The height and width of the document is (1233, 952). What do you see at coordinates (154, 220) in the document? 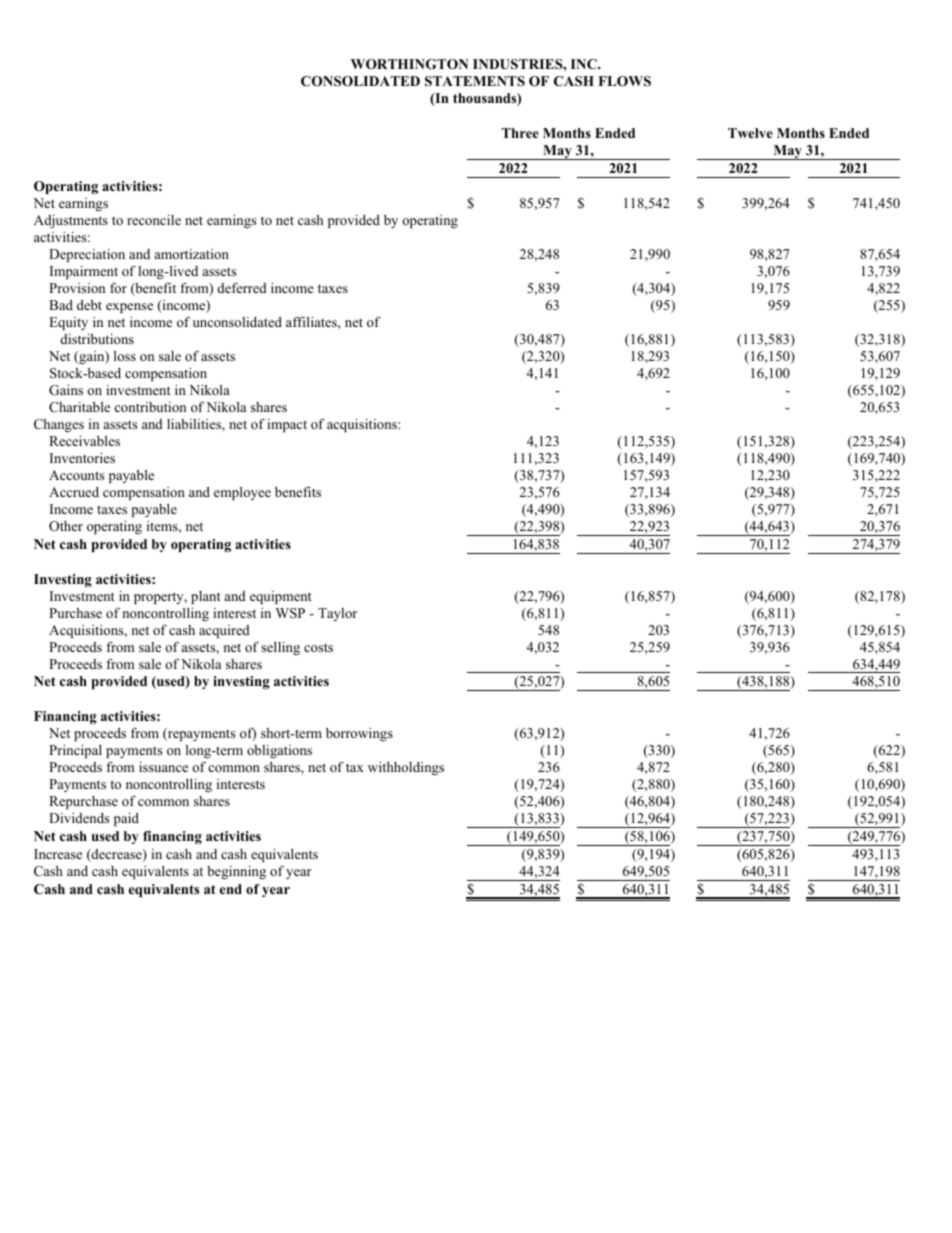
I see `reconcile` at bounding box center [154, 220].
